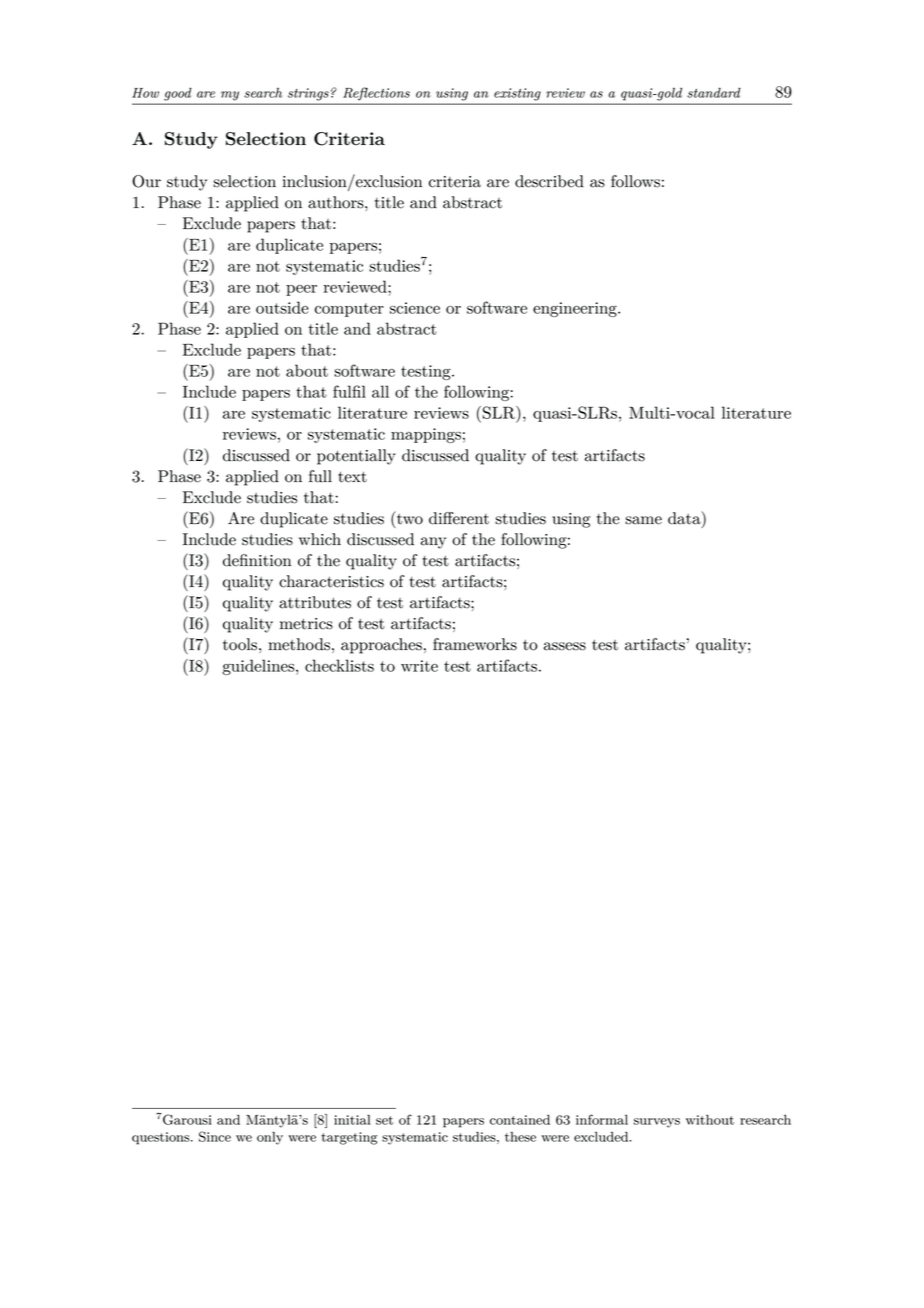  I want to click on full, so click(320, 476).
